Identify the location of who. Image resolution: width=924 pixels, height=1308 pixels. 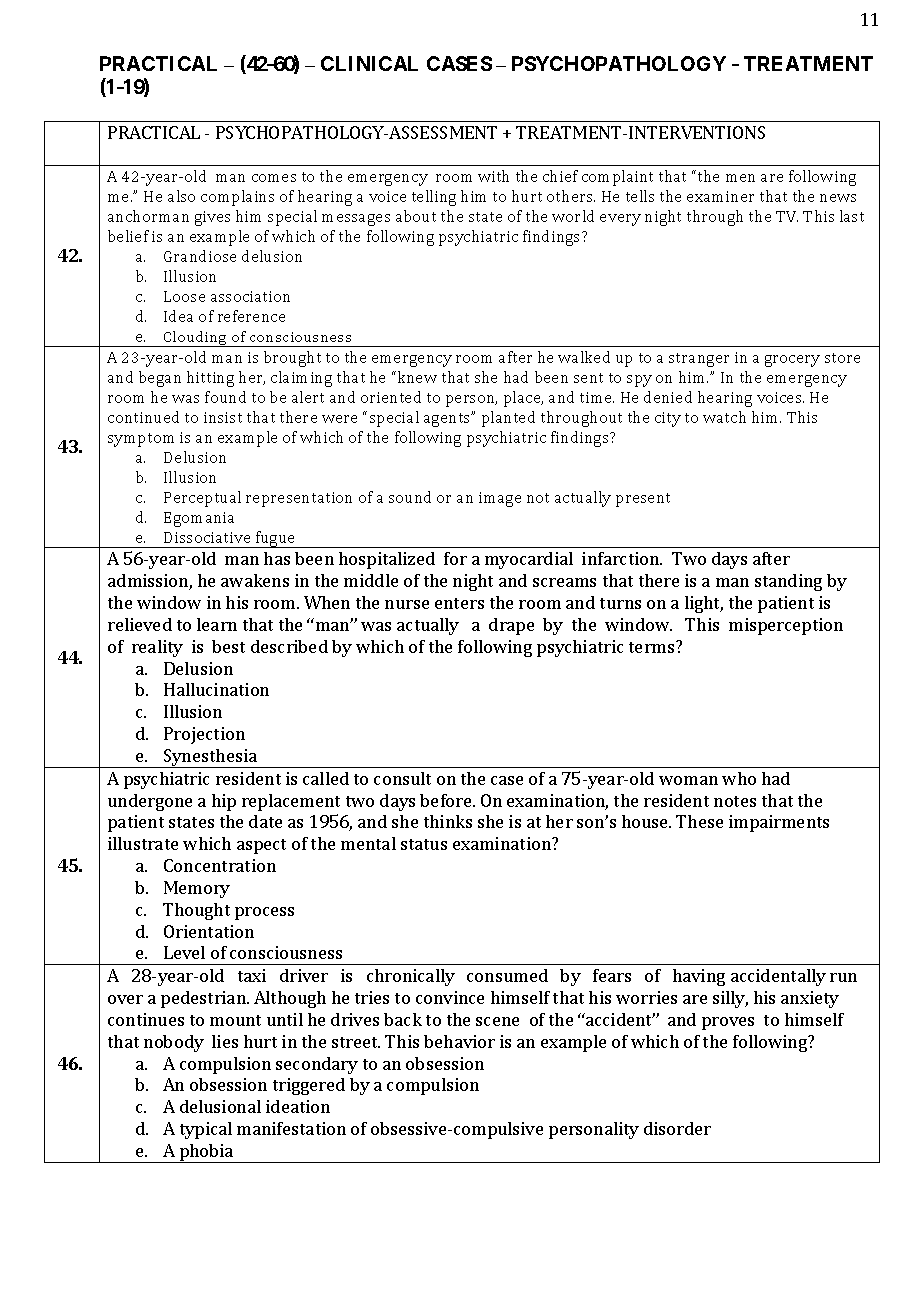
(739, 778).
